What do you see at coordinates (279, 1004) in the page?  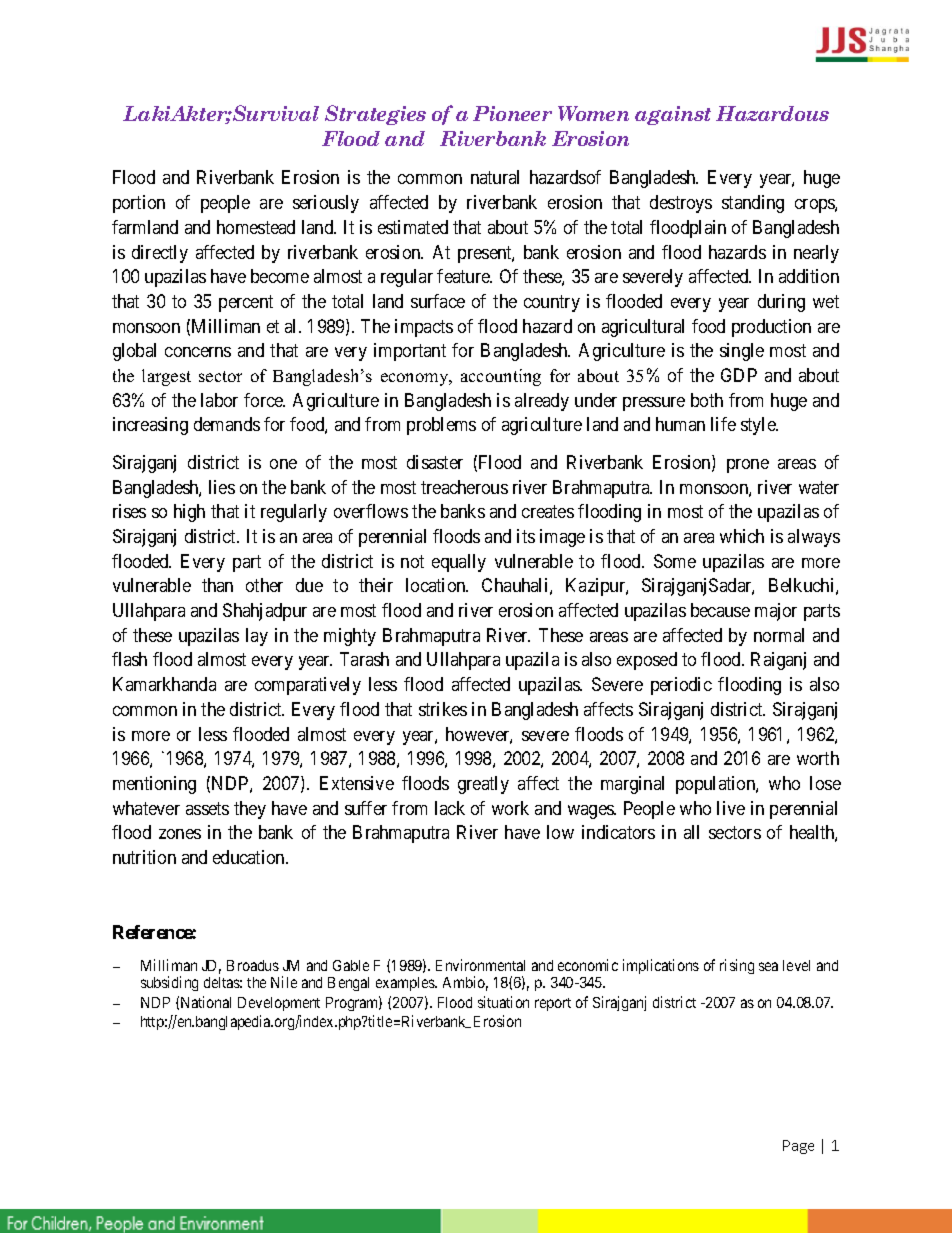 I see `Development` at bounding box center [279, 1004].
